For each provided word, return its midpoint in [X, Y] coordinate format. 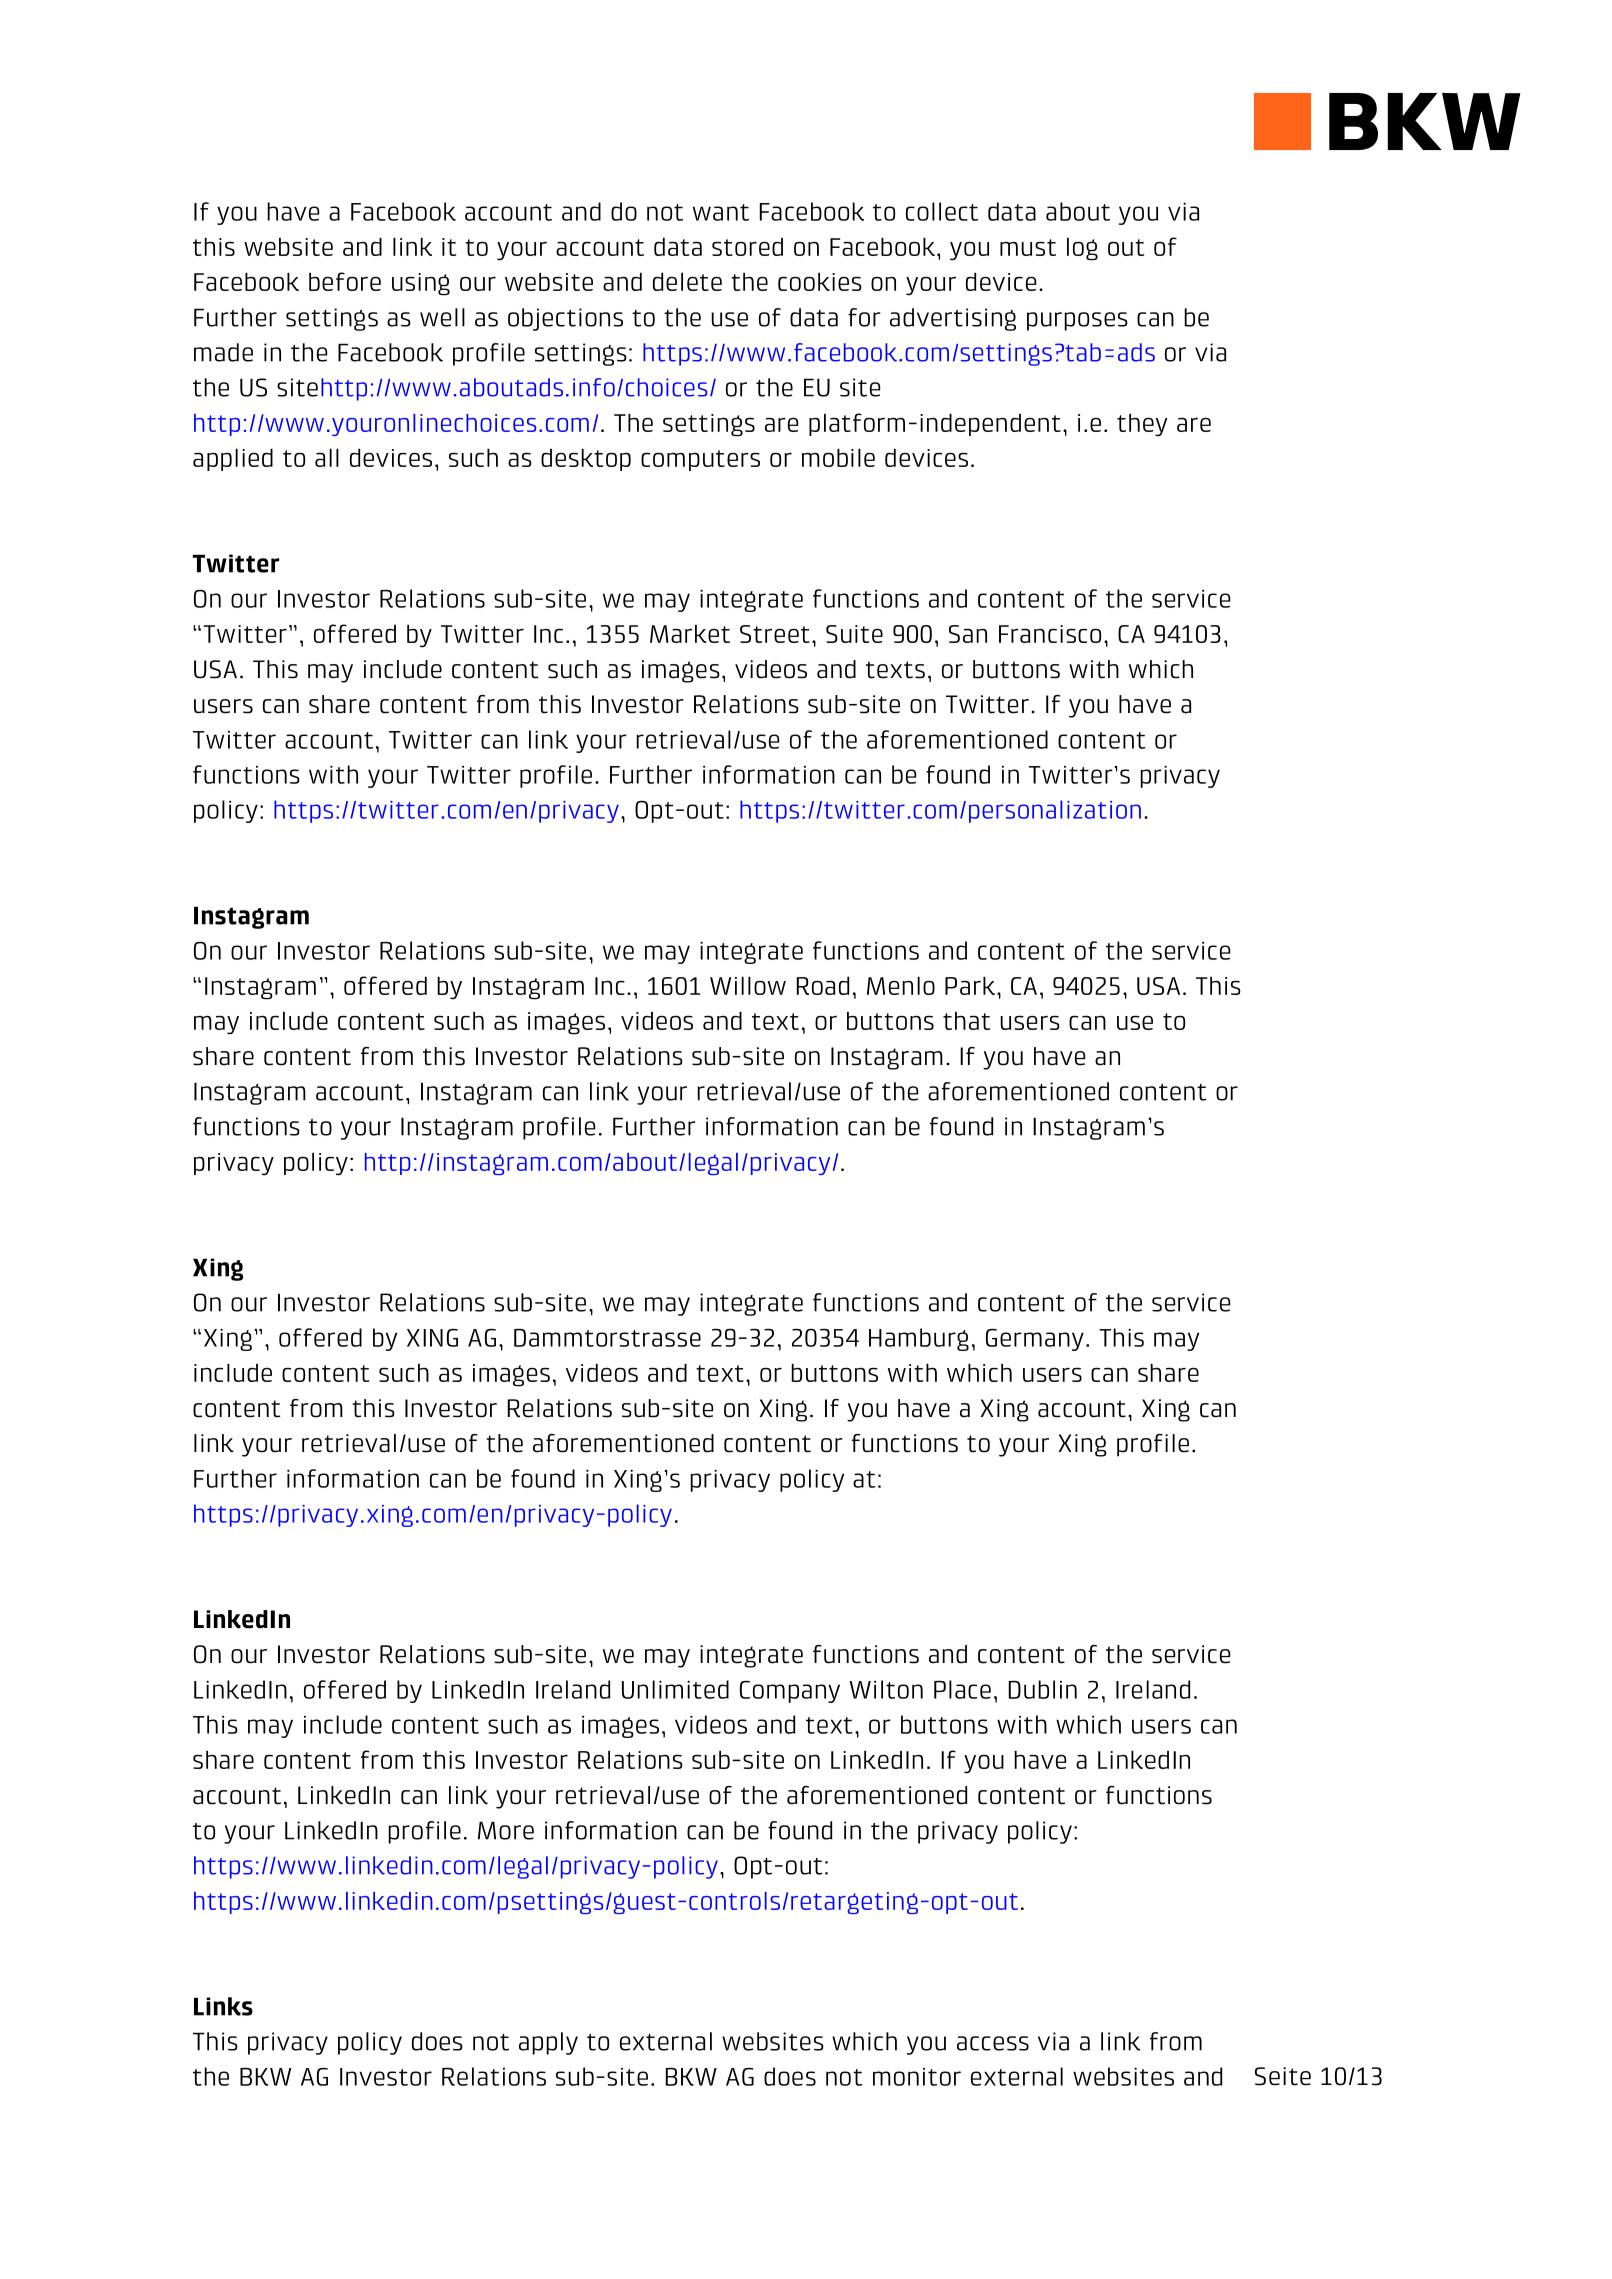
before [345, 281]
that [966, 1021]
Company [790, 1692]
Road [823, 986]
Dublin [1043, 1689]
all [327, 458]
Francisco [1050, 634]
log [1082, 249]
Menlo [901, 986]
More [506, 1830]
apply [548, 2043]
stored [747, 247]
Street [775, 634]
